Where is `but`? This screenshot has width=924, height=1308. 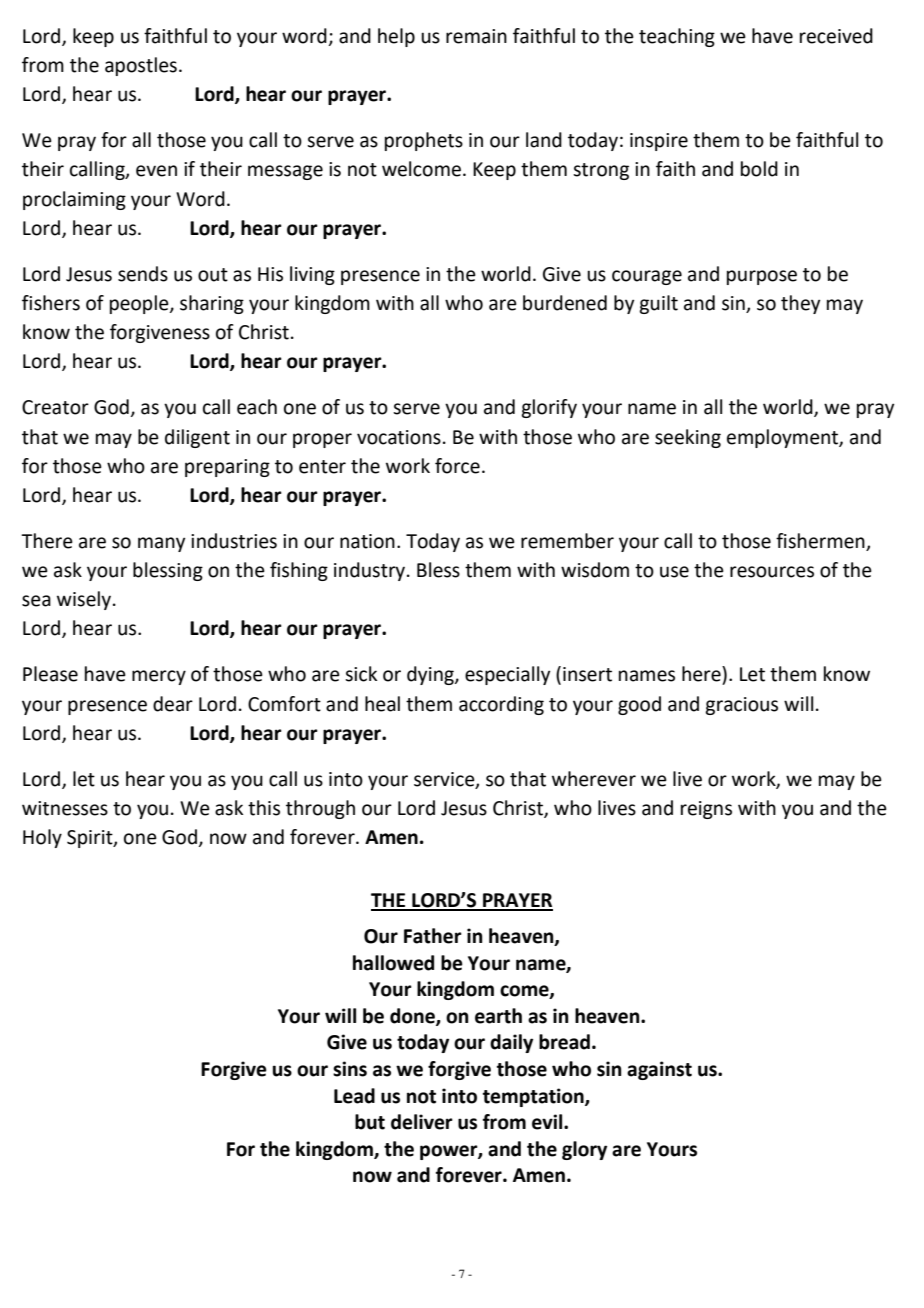
but is located at coordinates (370, 1122).
